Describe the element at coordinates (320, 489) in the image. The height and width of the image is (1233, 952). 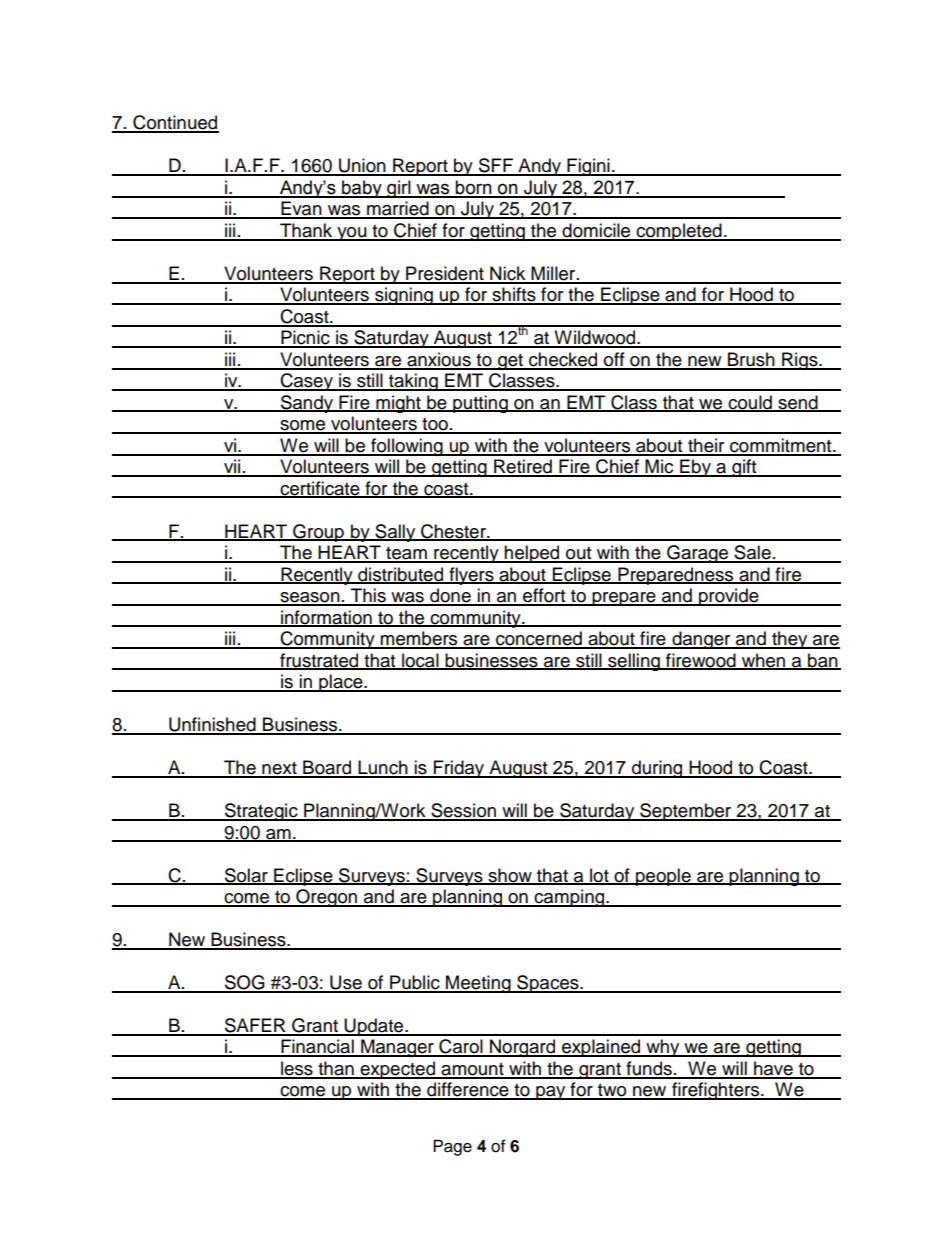
I see `certificate` at that location.
